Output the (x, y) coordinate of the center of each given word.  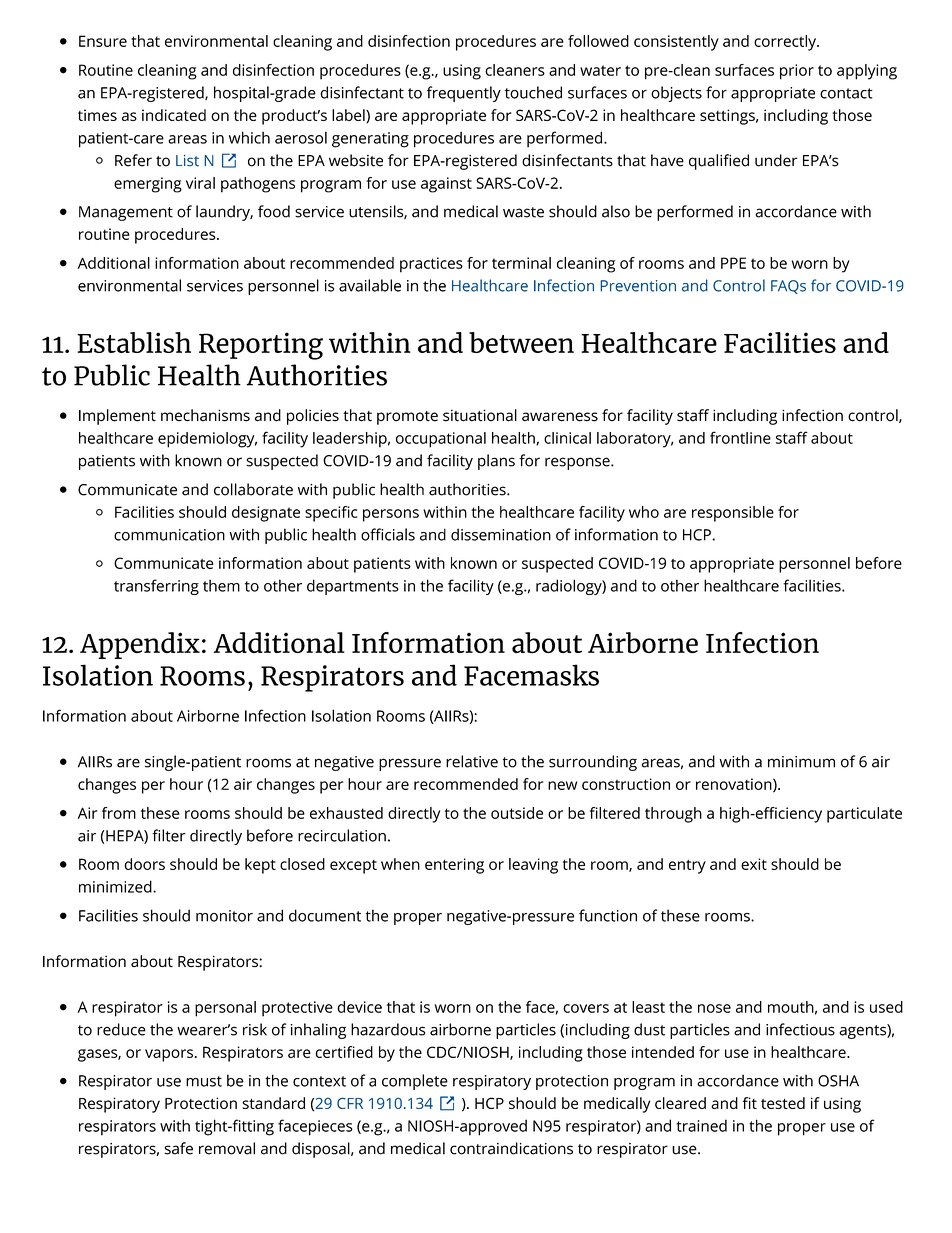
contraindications (511, 1148)
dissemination (501, 534)
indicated (174, 115)
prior (797, 72)
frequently (464, 94)
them (221, 585)
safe (178, 1148)
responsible (733, 514)
